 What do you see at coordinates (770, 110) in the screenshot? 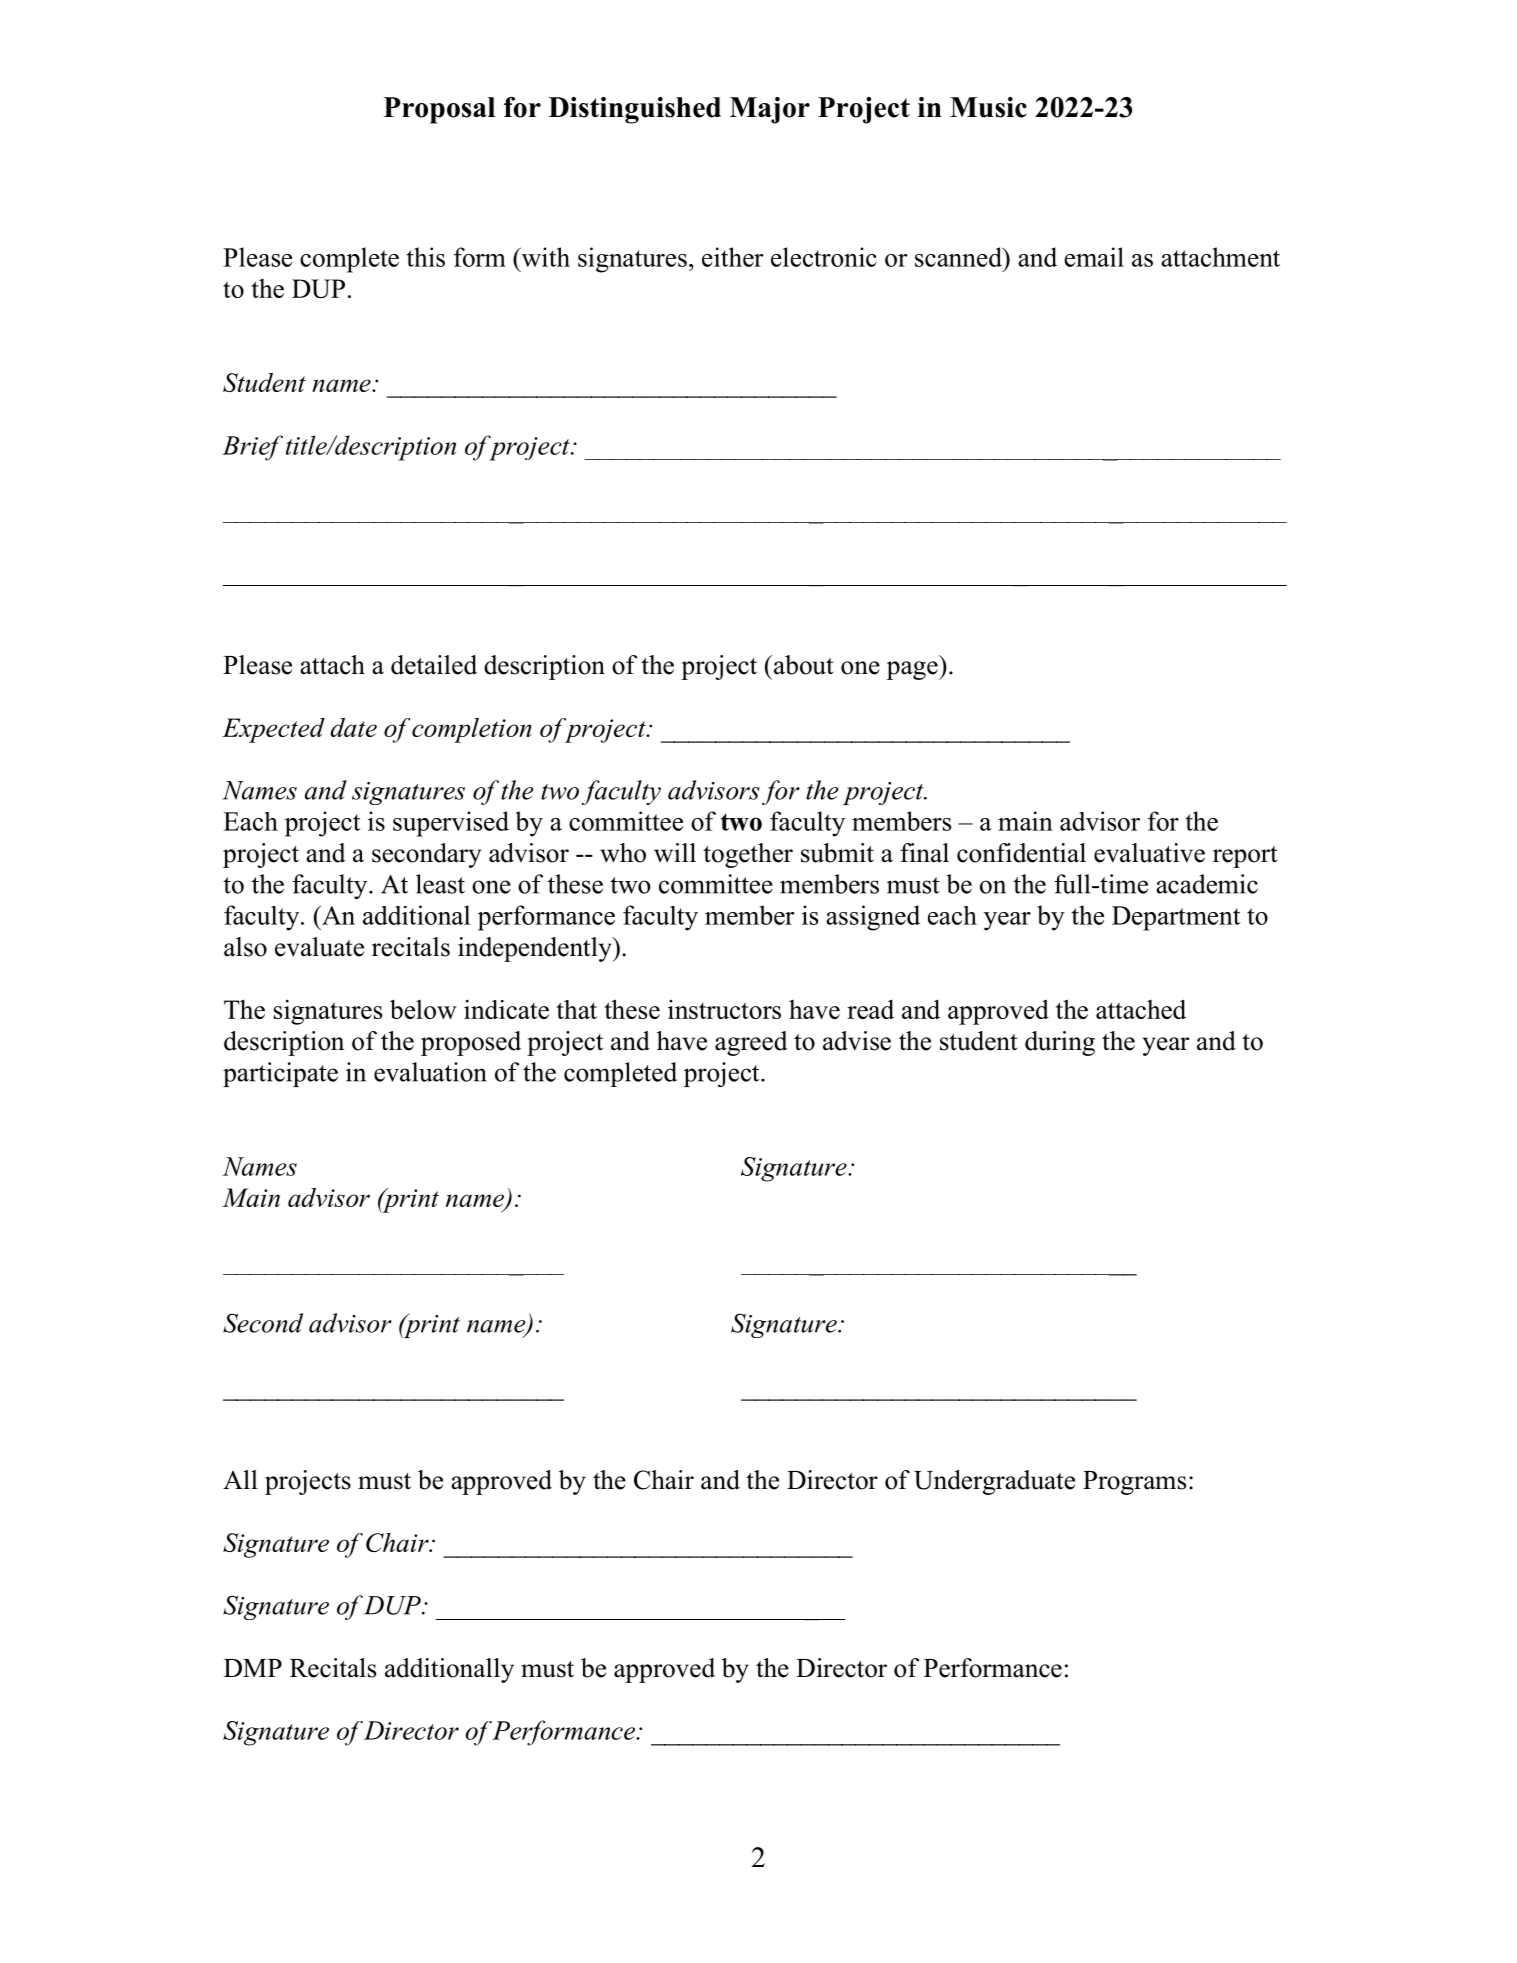
I see `Major` at bounding box center [770, 110].
